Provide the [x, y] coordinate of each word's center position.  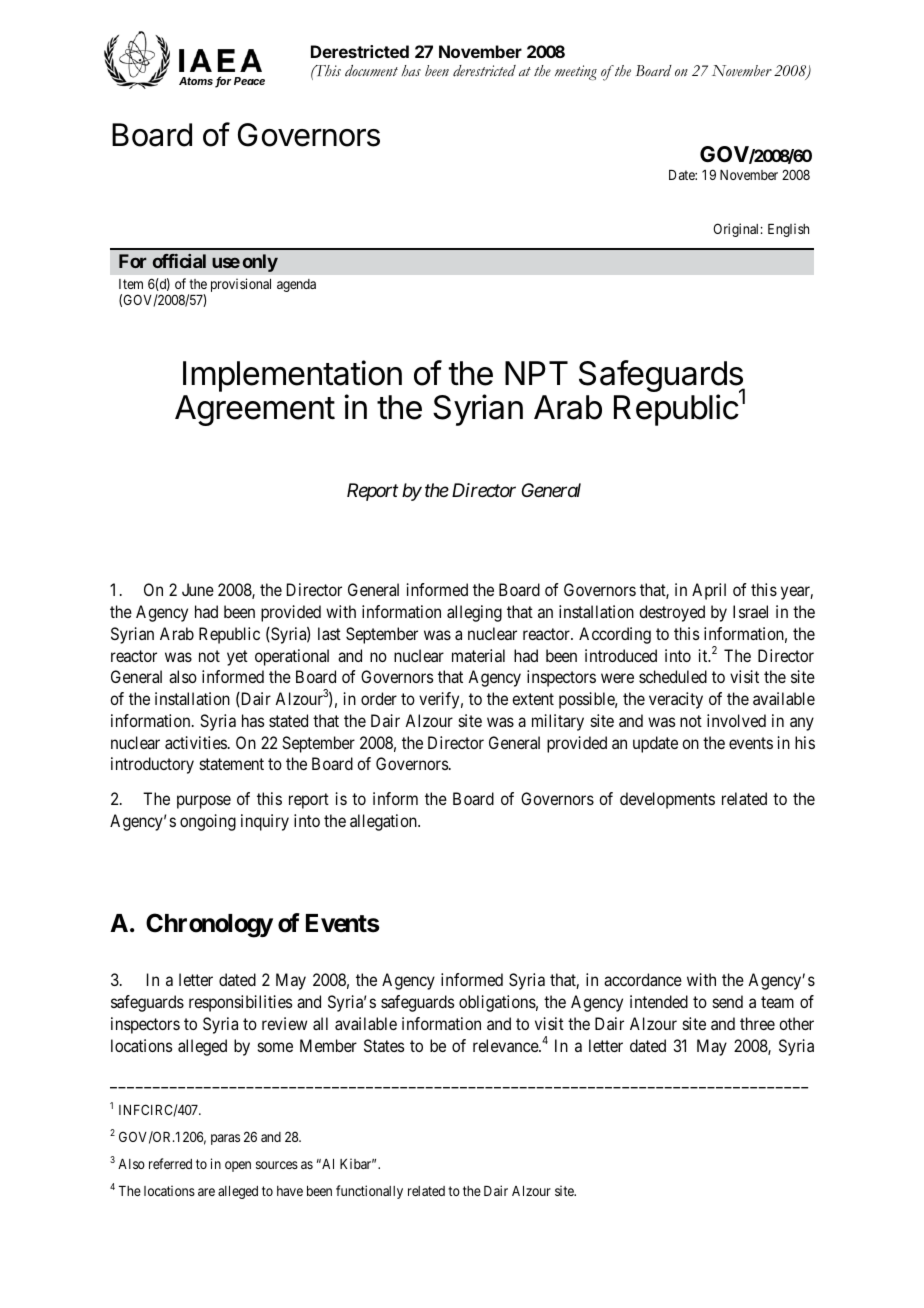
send [728, 1001]
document [371, 71]
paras [225, 1139]
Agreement [255, 410]
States [384, 1045]
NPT [536, 373]
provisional [241, 285]
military [558, 722]
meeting [576, 72]
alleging [474, 613]
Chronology [209, 925]
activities [196, 742]
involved [736, 720]
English [788, 230]
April [709, 591]
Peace [249, 81]
